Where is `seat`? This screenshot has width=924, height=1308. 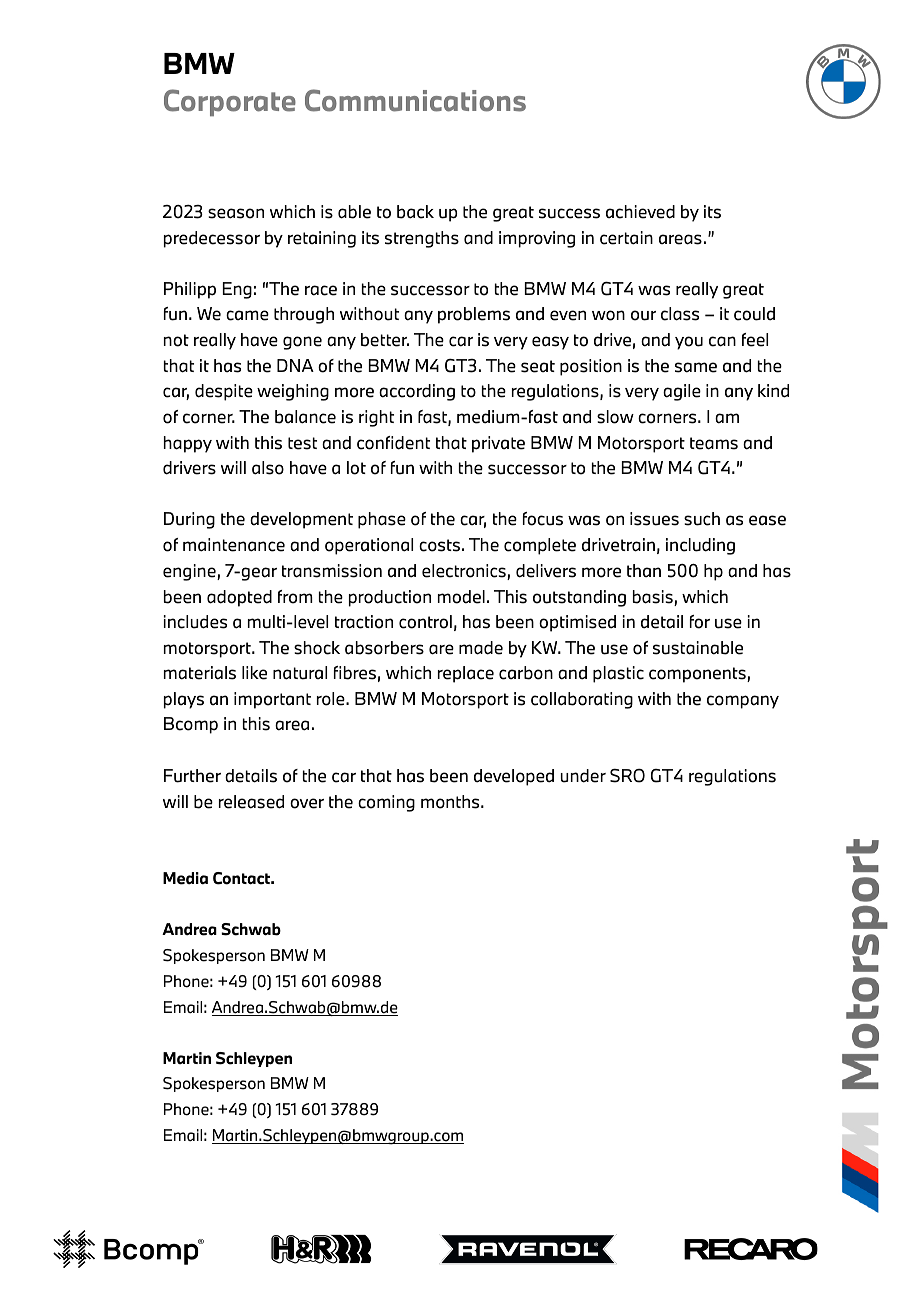
seat is located at coordinates (538, 366).
